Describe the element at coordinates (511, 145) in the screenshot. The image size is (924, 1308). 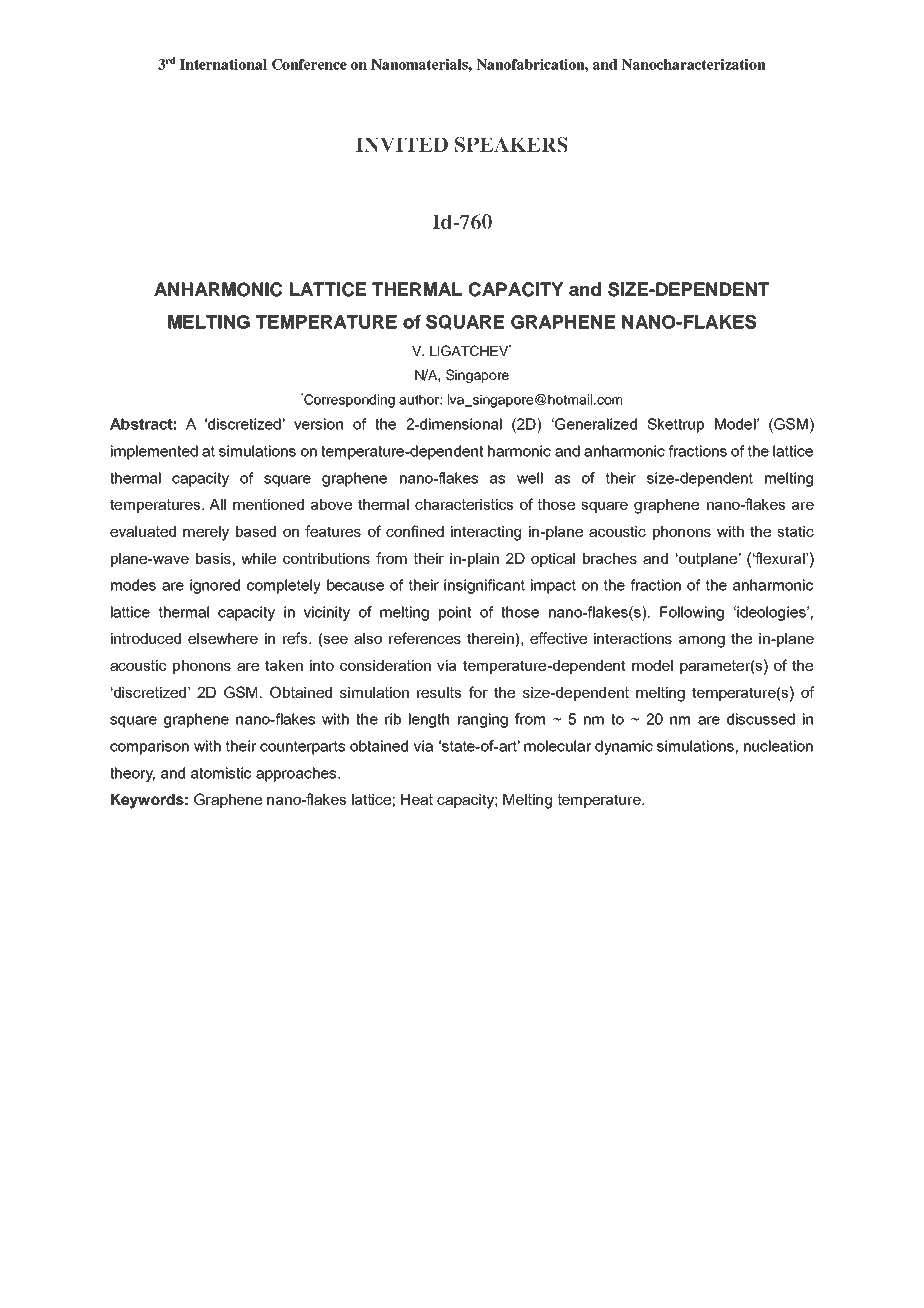
I see `SPEAKERS` at that location.
